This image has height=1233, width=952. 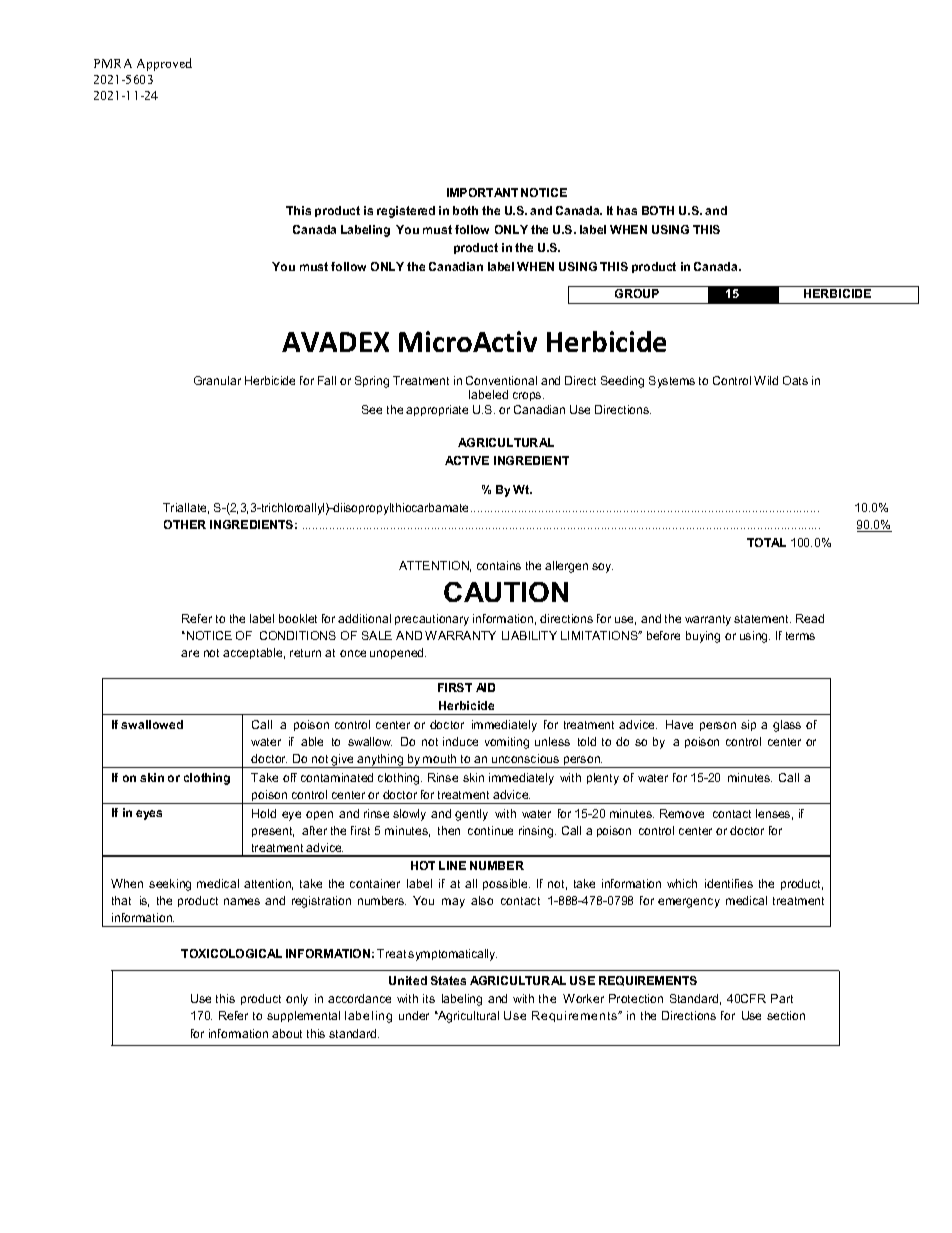 What do you see at coordinates (766, 542) in the image?
I see `TOTAL` at bounding box center [766, 542].
